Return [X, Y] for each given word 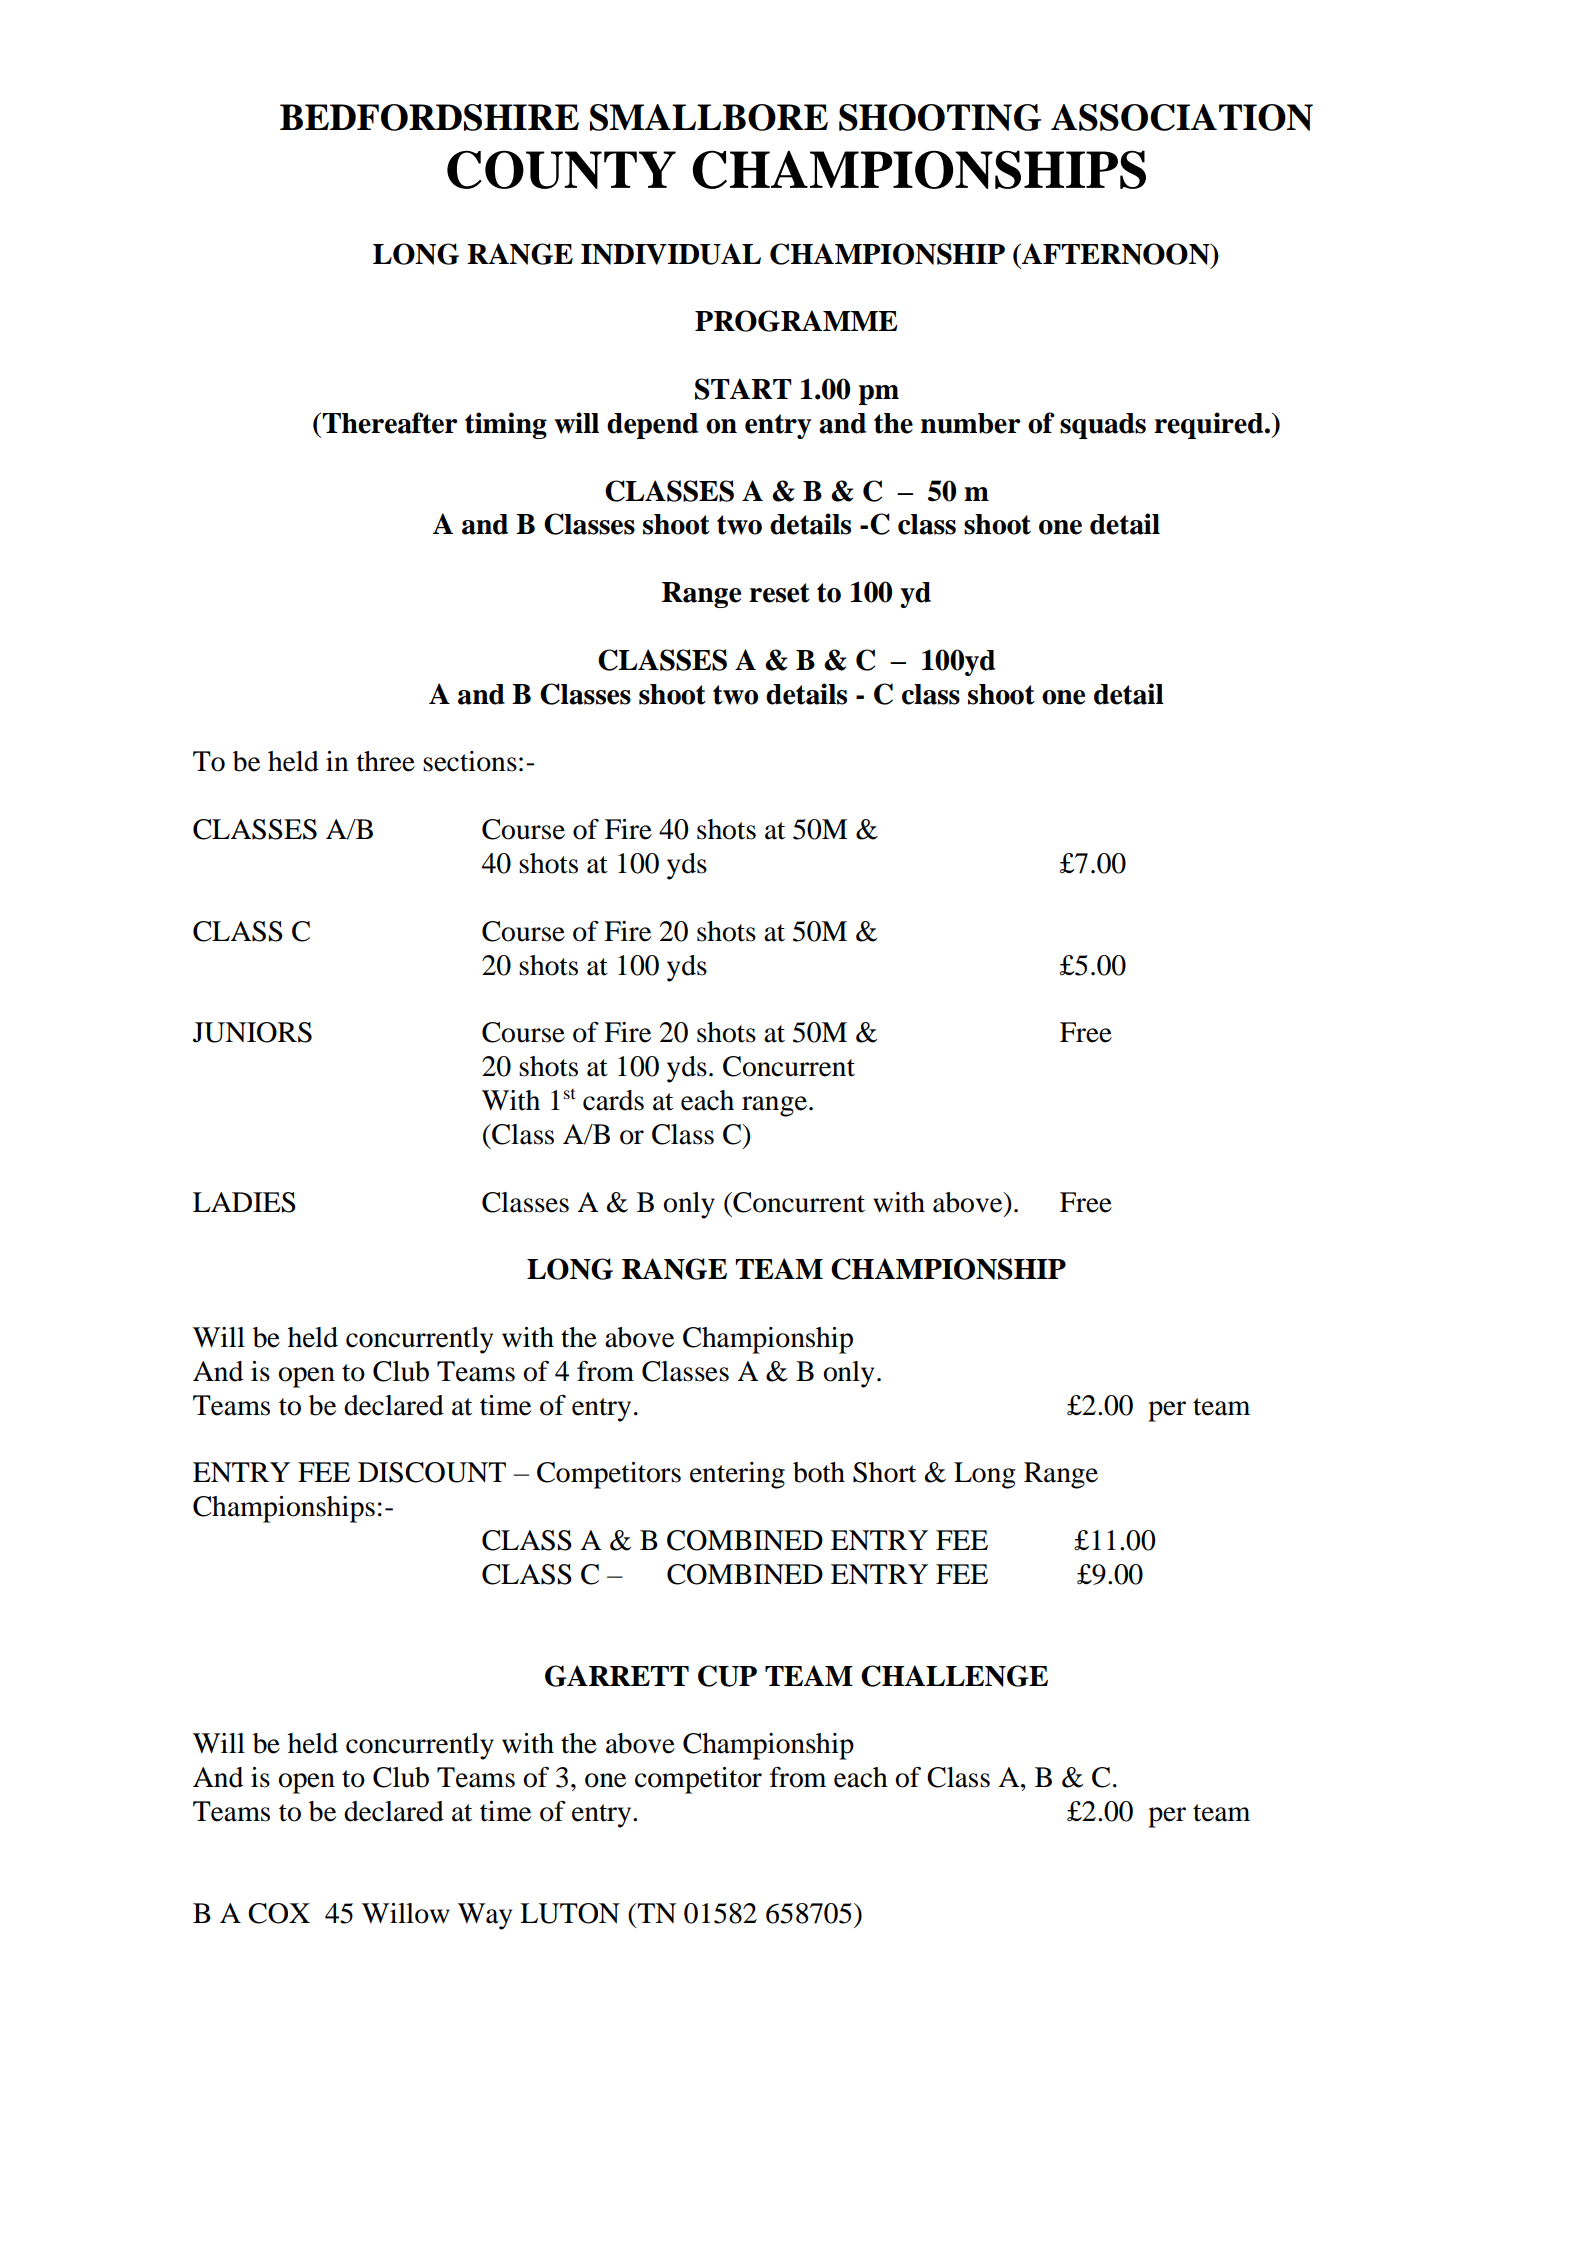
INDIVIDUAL [671, 254]
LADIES [244, 1202]
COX [279, 1913]
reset [779, 593]
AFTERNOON [1116, 254]
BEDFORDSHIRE [429, 117]
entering [737, 1475]
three [386, 761]
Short [884, 1472]
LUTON [570, 1913]
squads [1103, 426]
